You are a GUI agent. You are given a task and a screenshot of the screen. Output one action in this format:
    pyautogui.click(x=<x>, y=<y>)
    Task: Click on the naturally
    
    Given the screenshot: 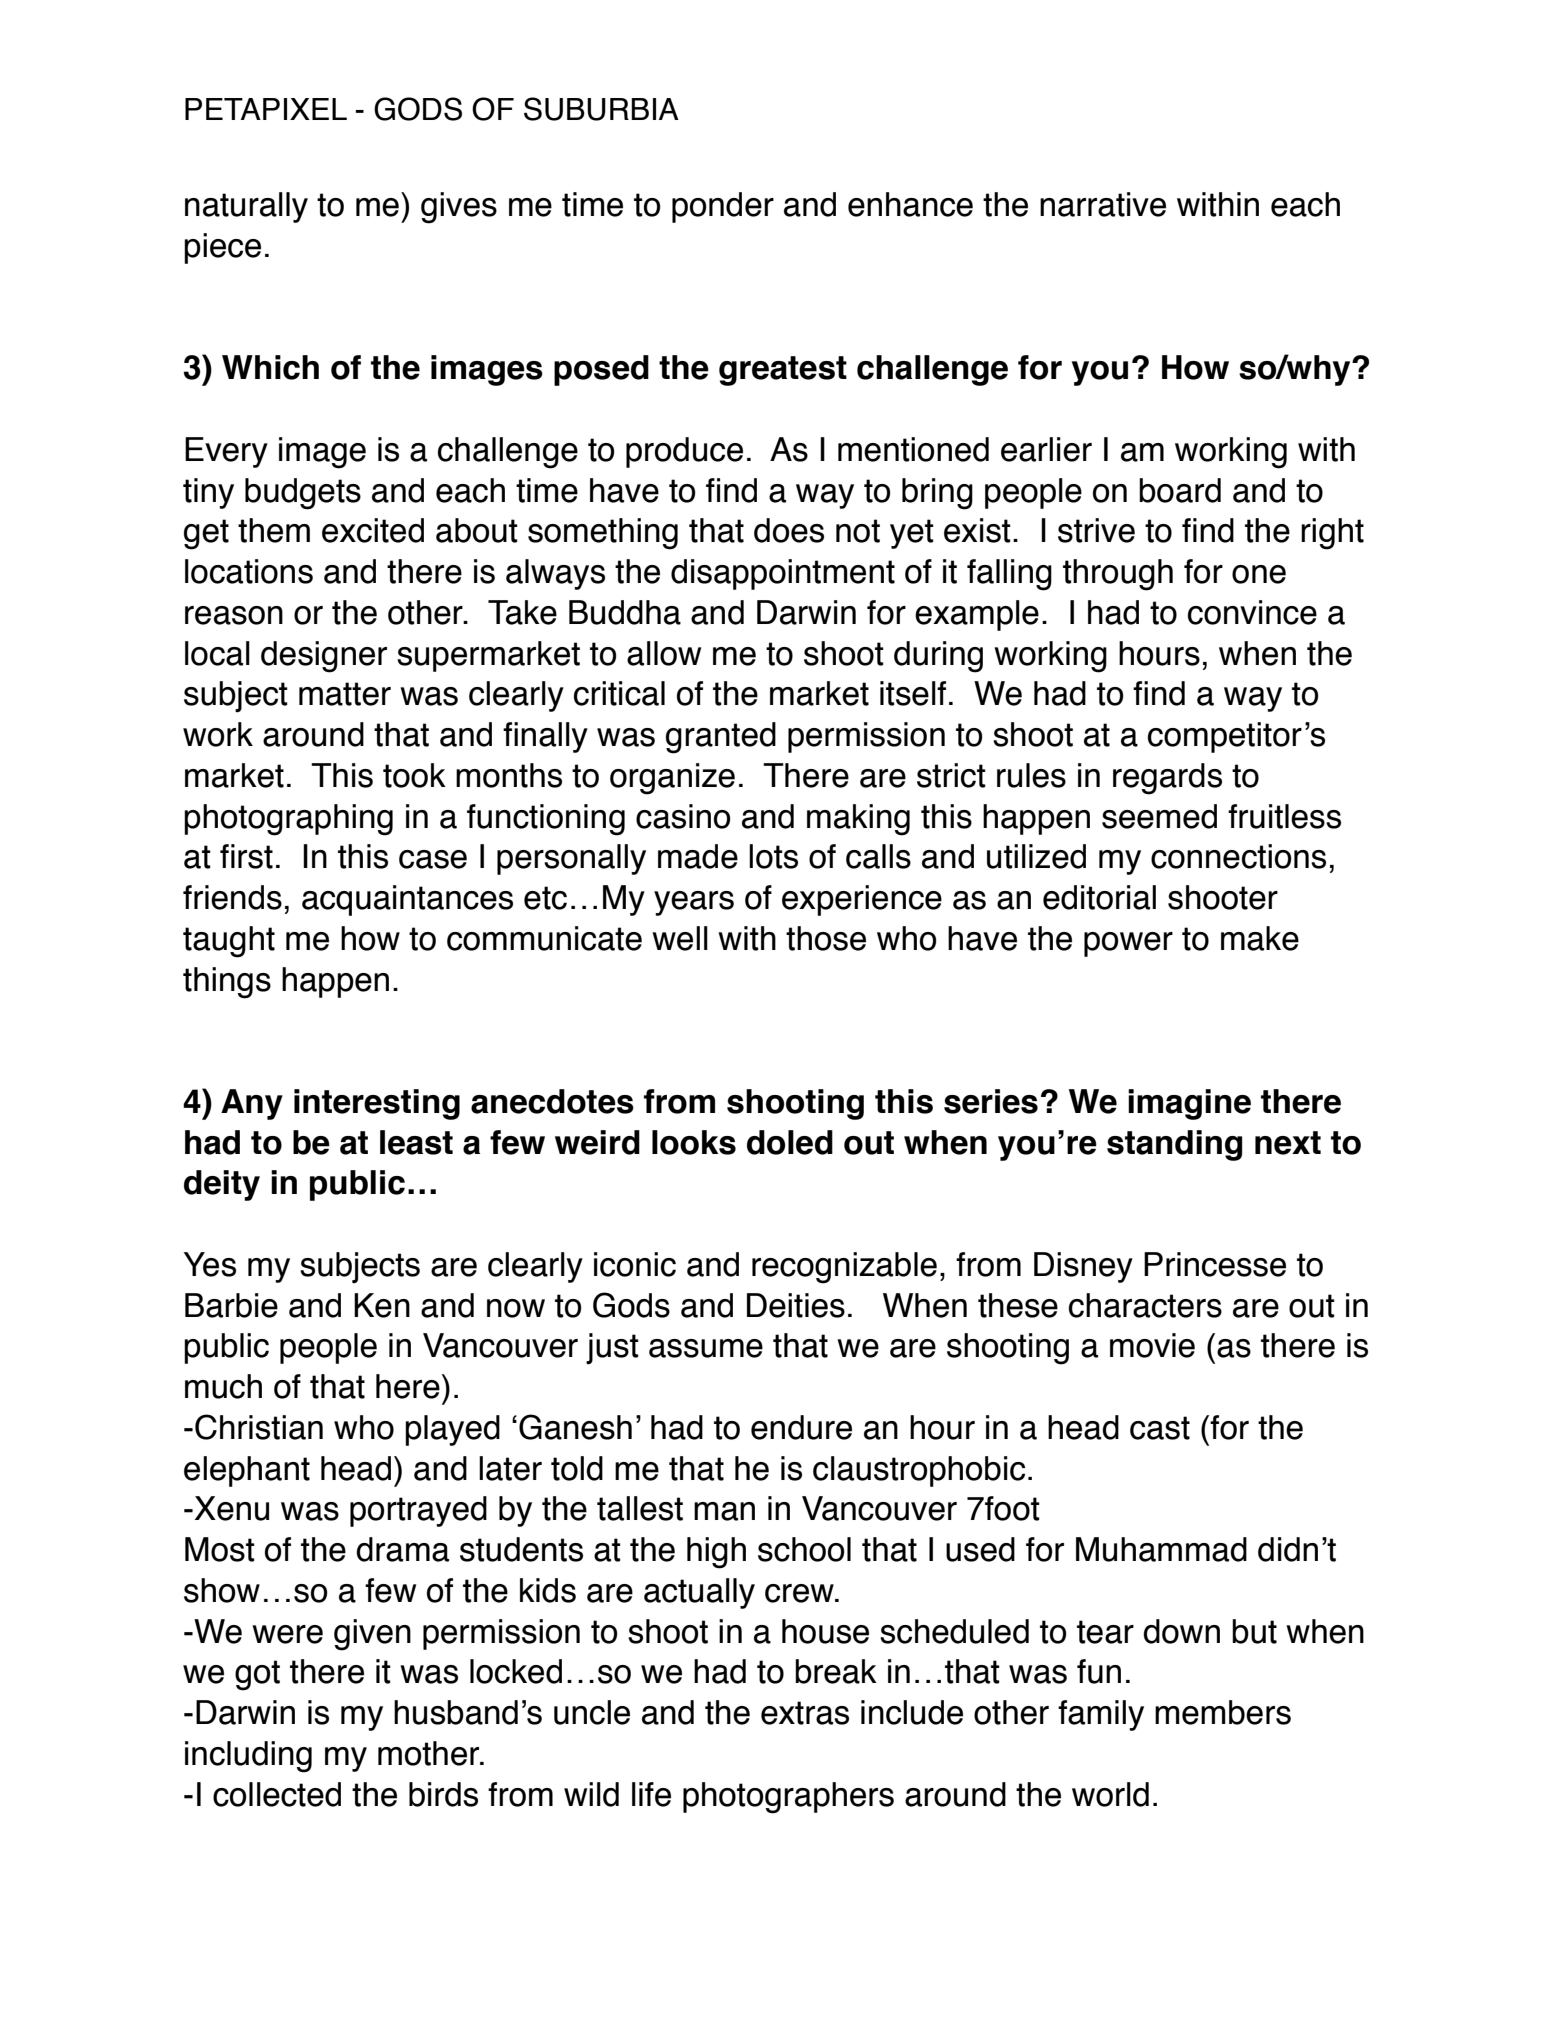 What is the action you would take?
    pyautogui.click(x=246, y=207)
